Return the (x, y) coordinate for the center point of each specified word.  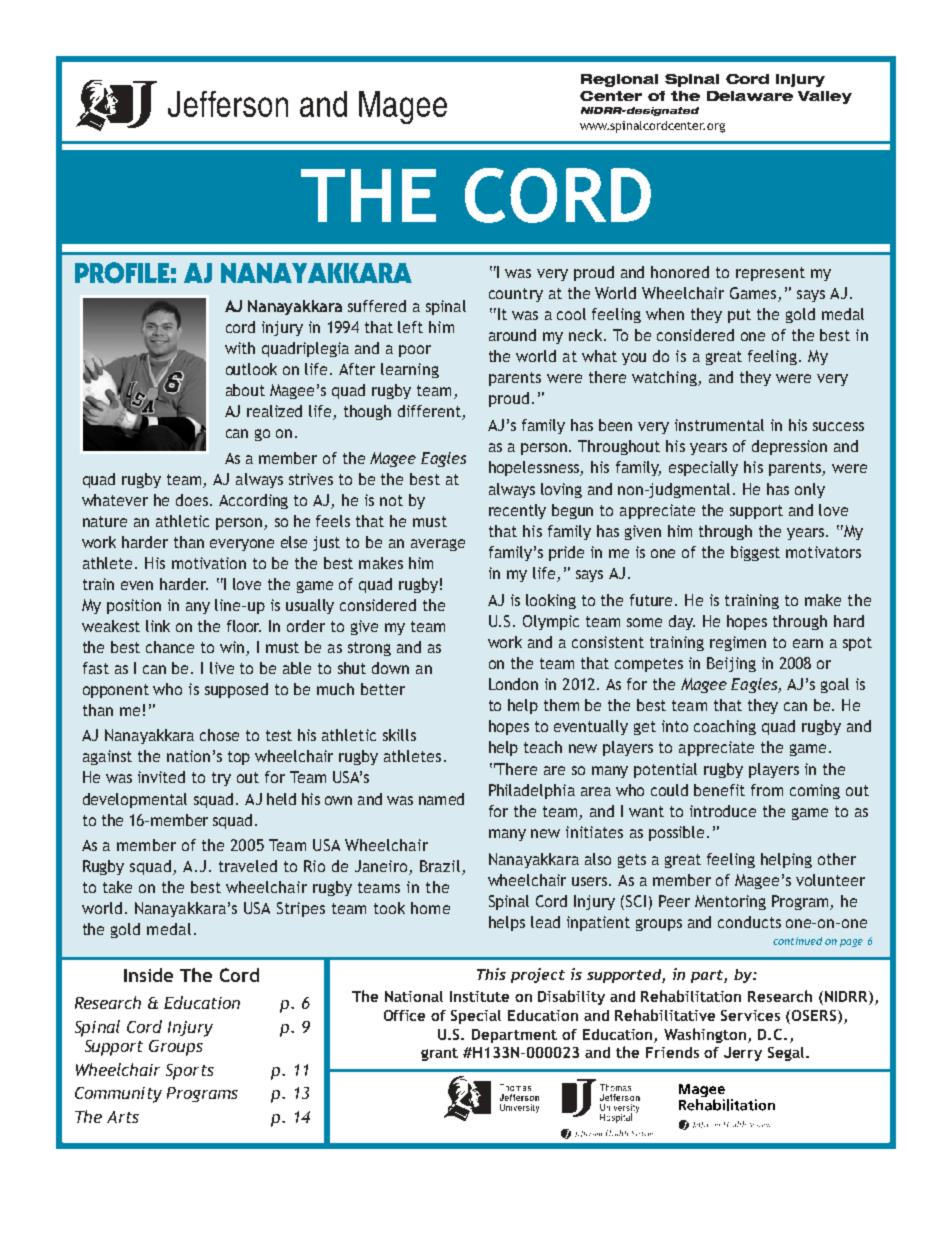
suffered (377, 306)
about (245, 390)
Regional (619, 80)
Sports (190, 1072)
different (430, 412)
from (767, 790)
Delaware (750, 96)
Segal (787, 1054)
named (441, 799)
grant (439, 1054)
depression (789, 447)
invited (161, 777)
